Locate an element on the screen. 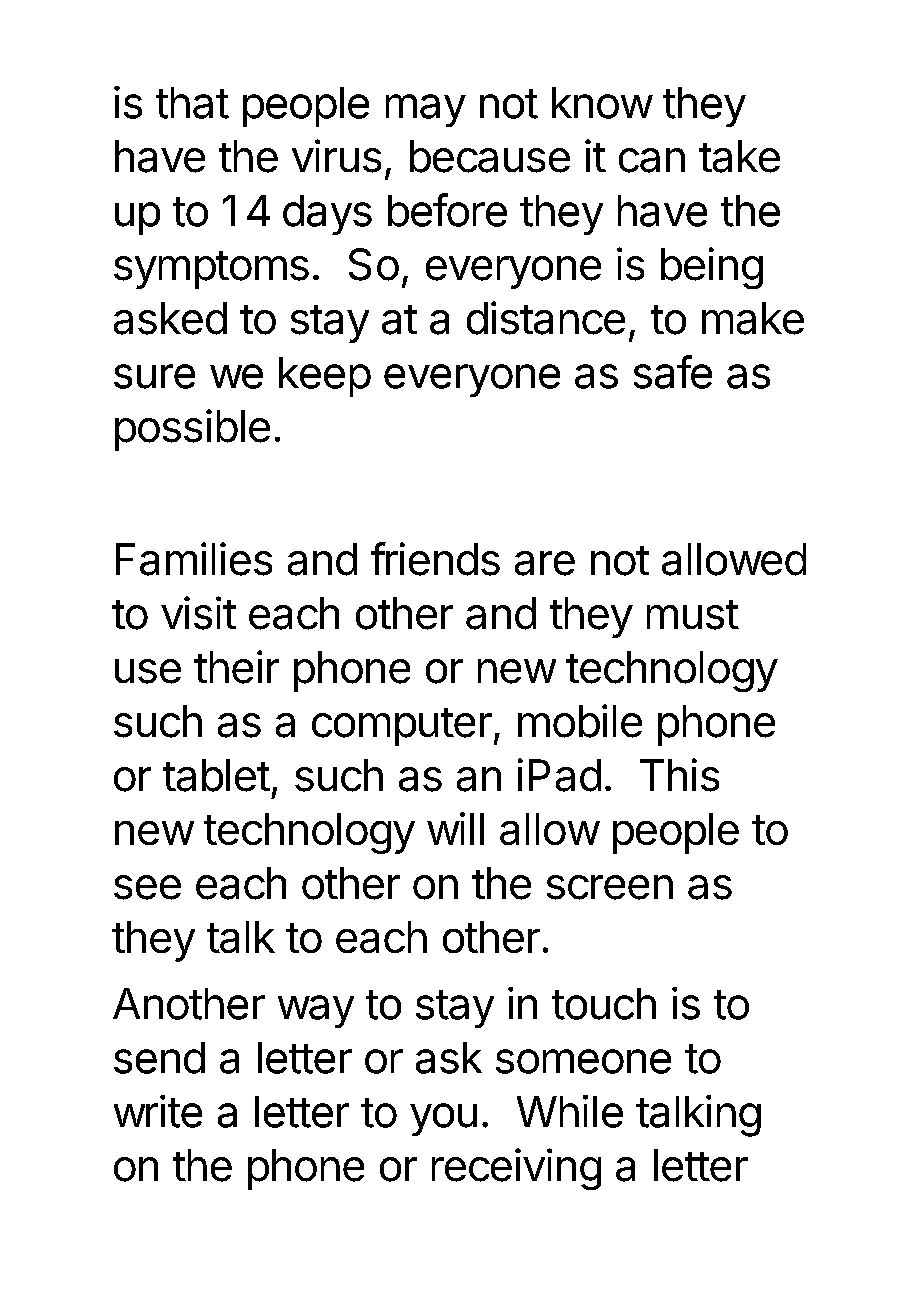 Image resolution: width=924 pixels, height=1308 pixels. safe is located at coordinates (673, 372).
